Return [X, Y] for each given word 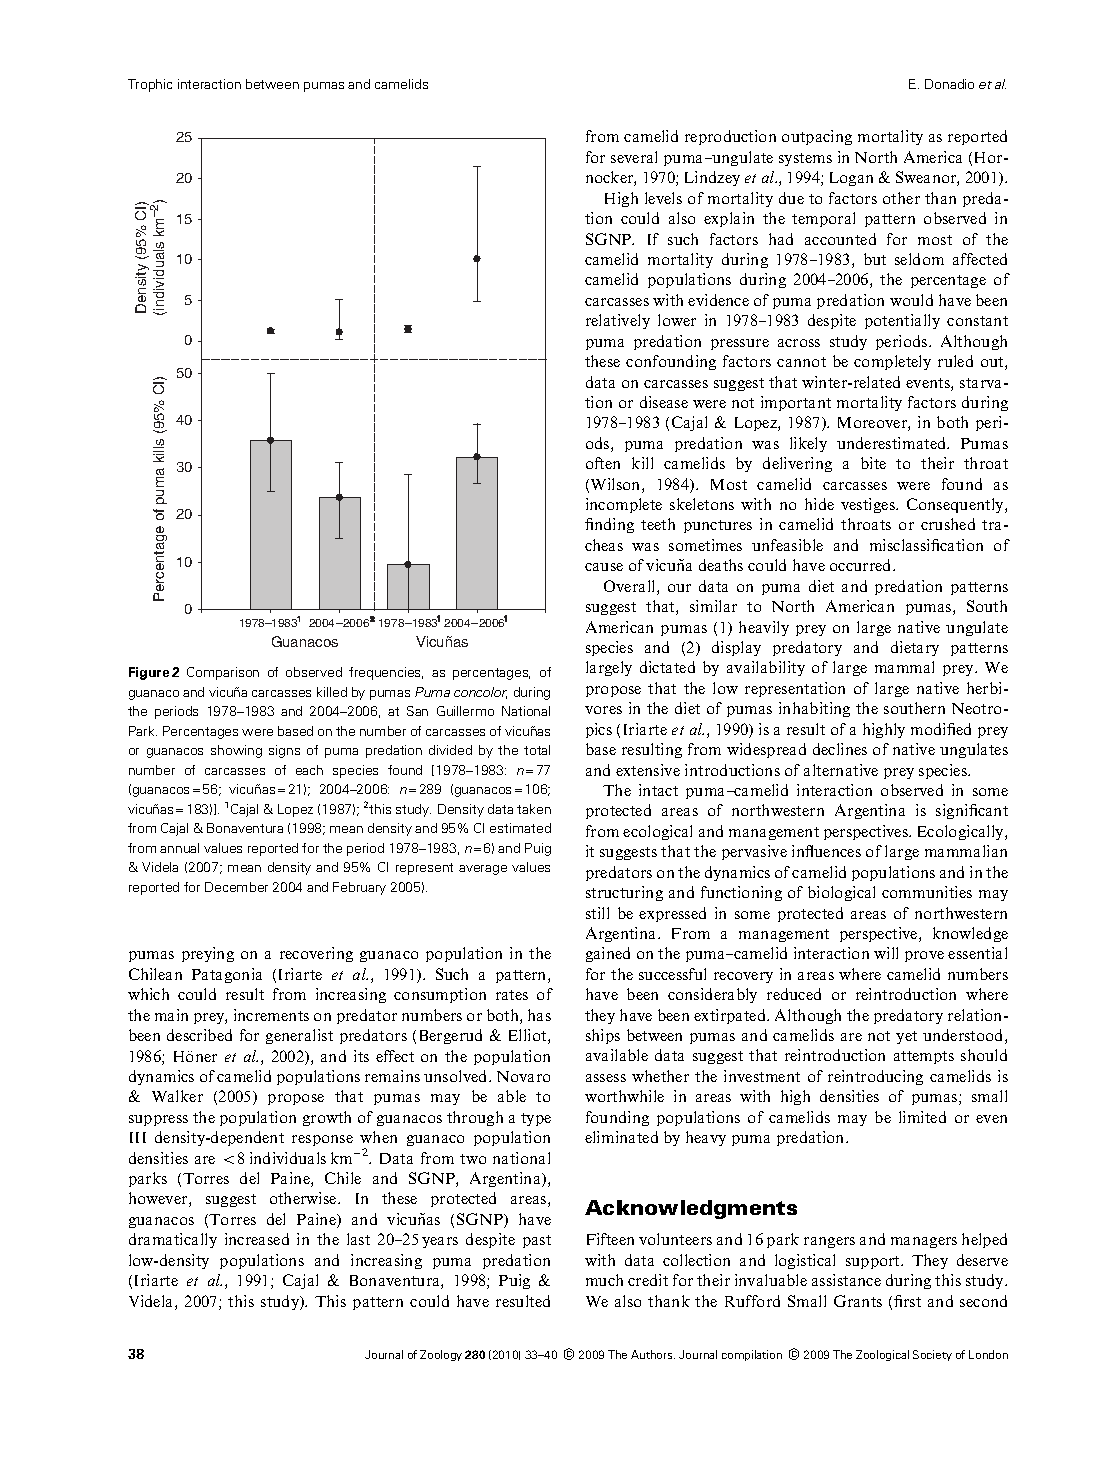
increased [257, 1239]
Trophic [150, 85]
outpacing [817, 137]
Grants [858, 1301]
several [634, 157]
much [604, 1280]
